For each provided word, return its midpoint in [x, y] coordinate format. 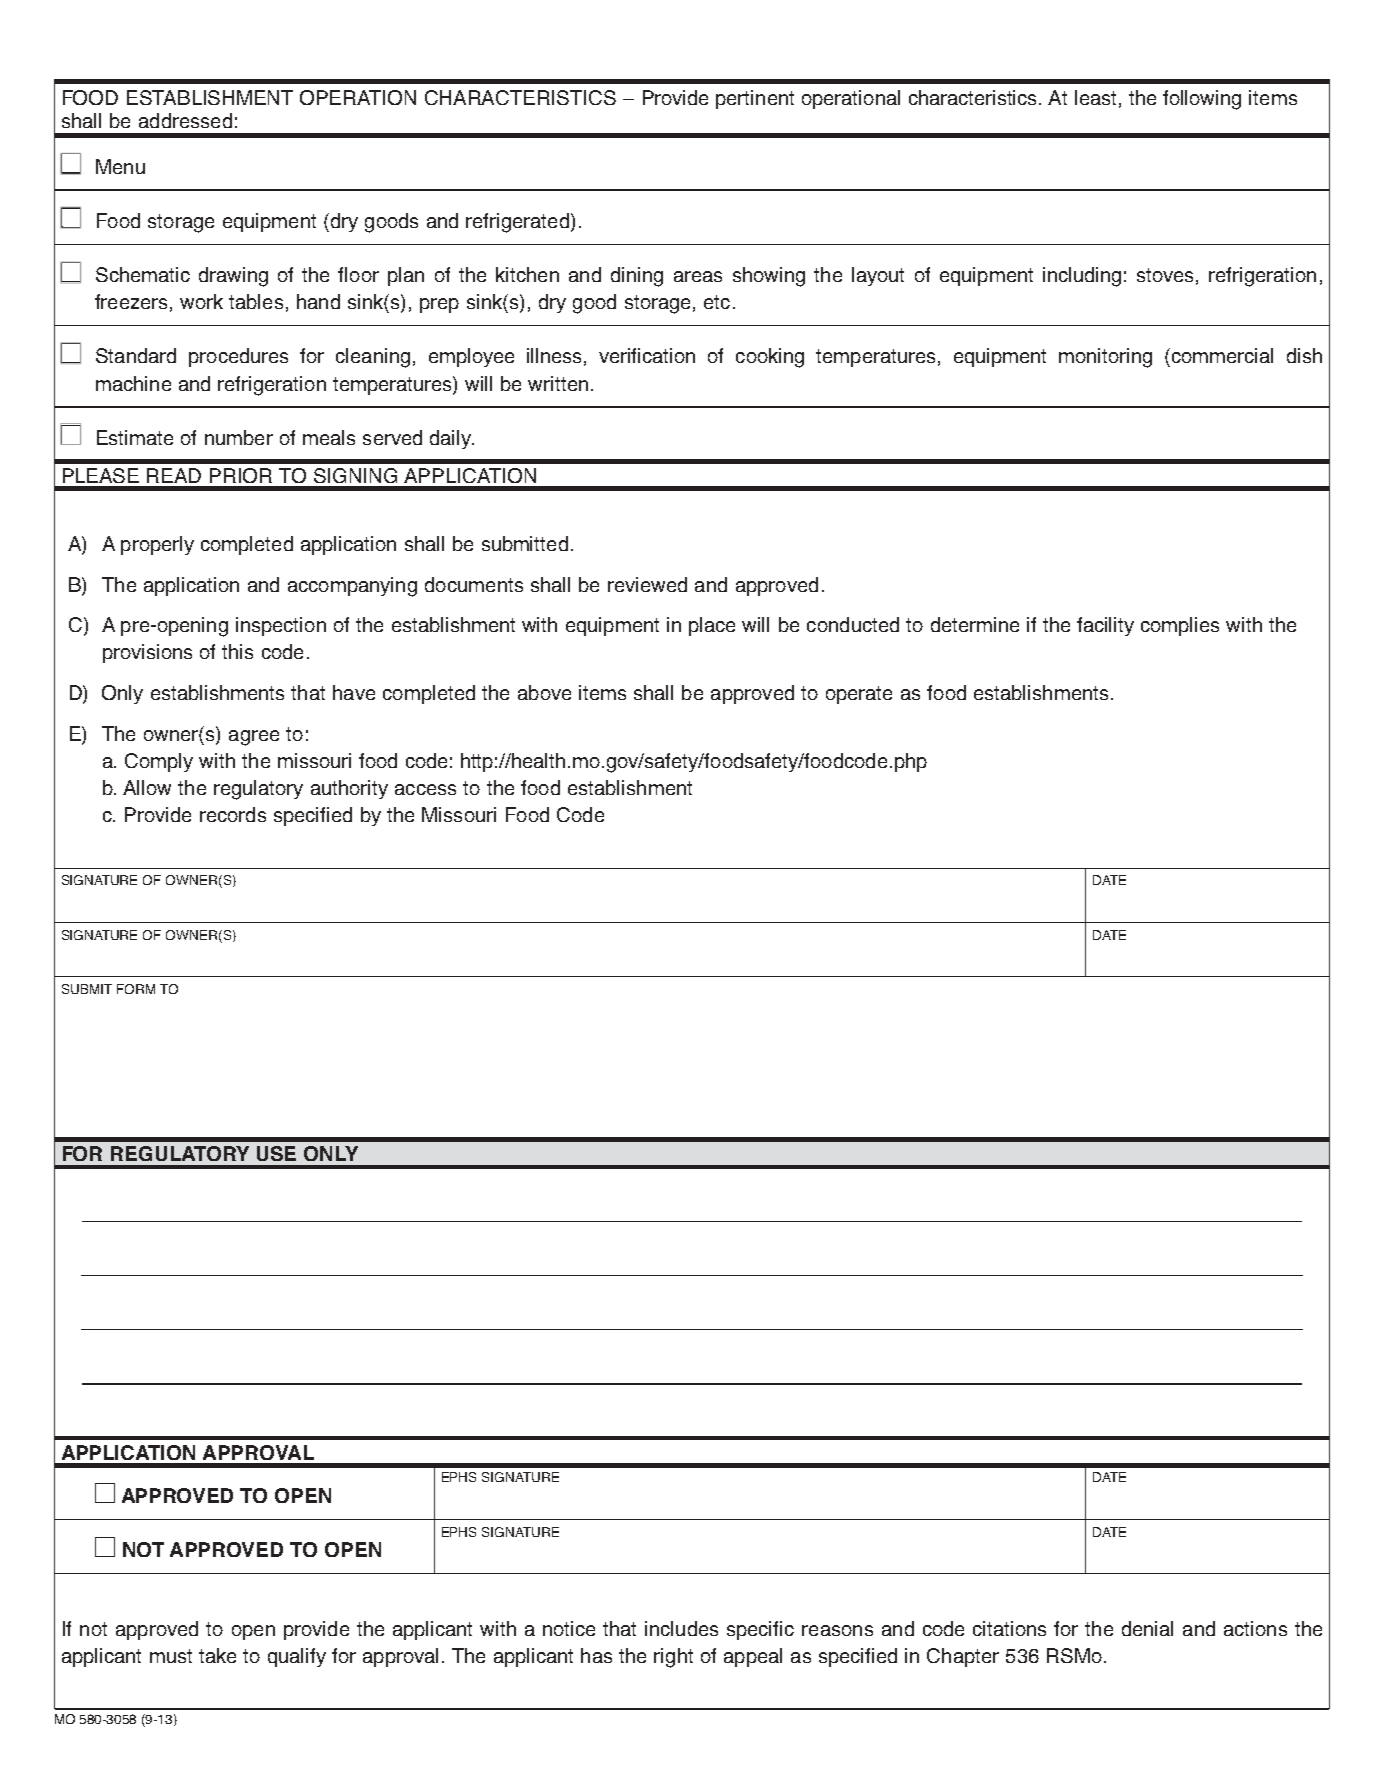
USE [276, 1153]
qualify [297, 1657]
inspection [281, 626]
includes [681, 1628]
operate [859, 695]
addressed [185, 120]
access [425, 789]
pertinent [755, 99]
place [712, 626]
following [1202, 100]
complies [1180, 626]
